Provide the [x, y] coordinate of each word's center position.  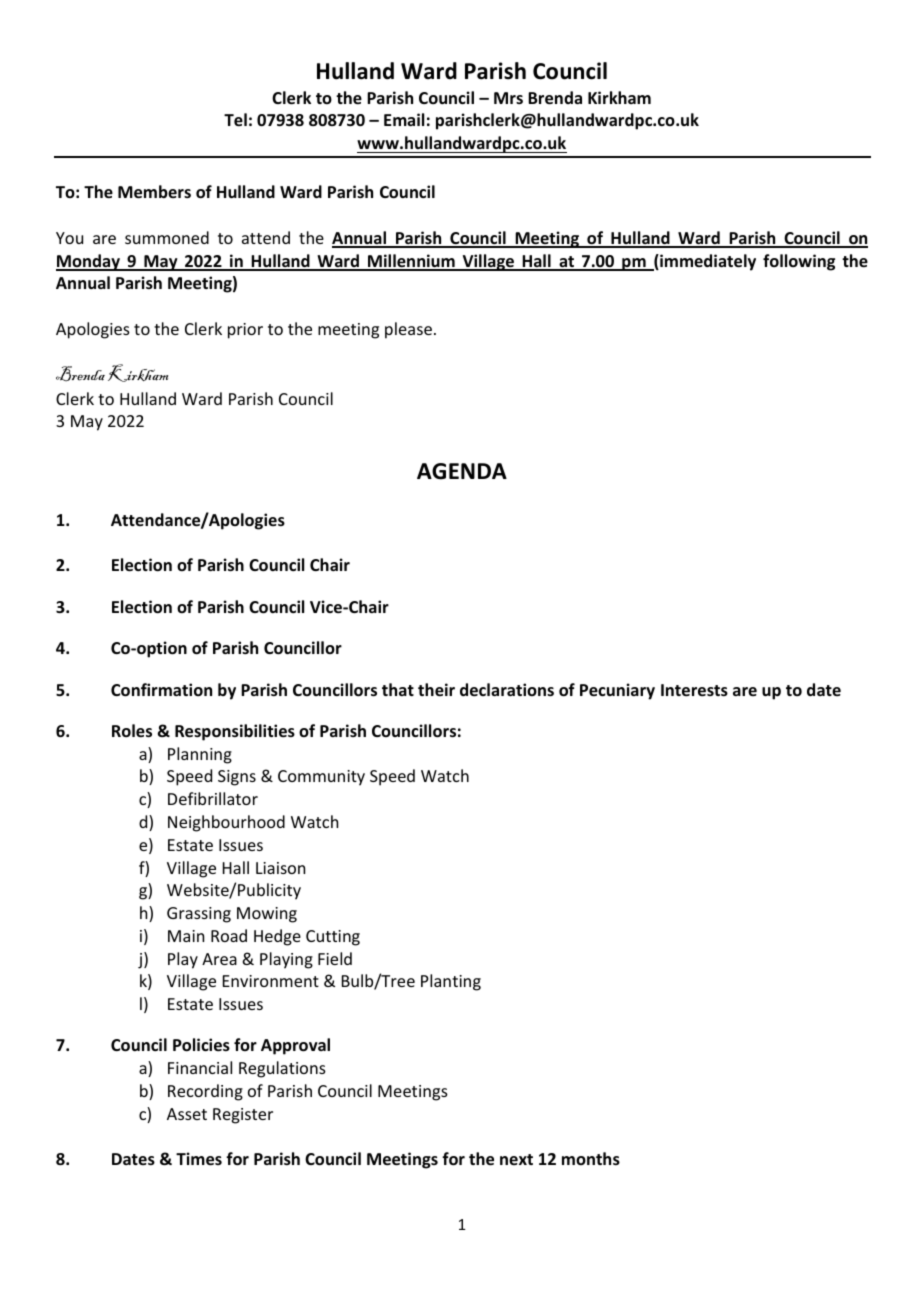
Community [321, 778]
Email [404, 119]
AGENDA [462, 471]
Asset [187, 1114]
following [799, 262]
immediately [707, 262]
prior [245, 331]
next [516, 1159]
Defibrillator [213, 798]
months [591, 1159]
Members [154, 192]
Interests [694, 690]
